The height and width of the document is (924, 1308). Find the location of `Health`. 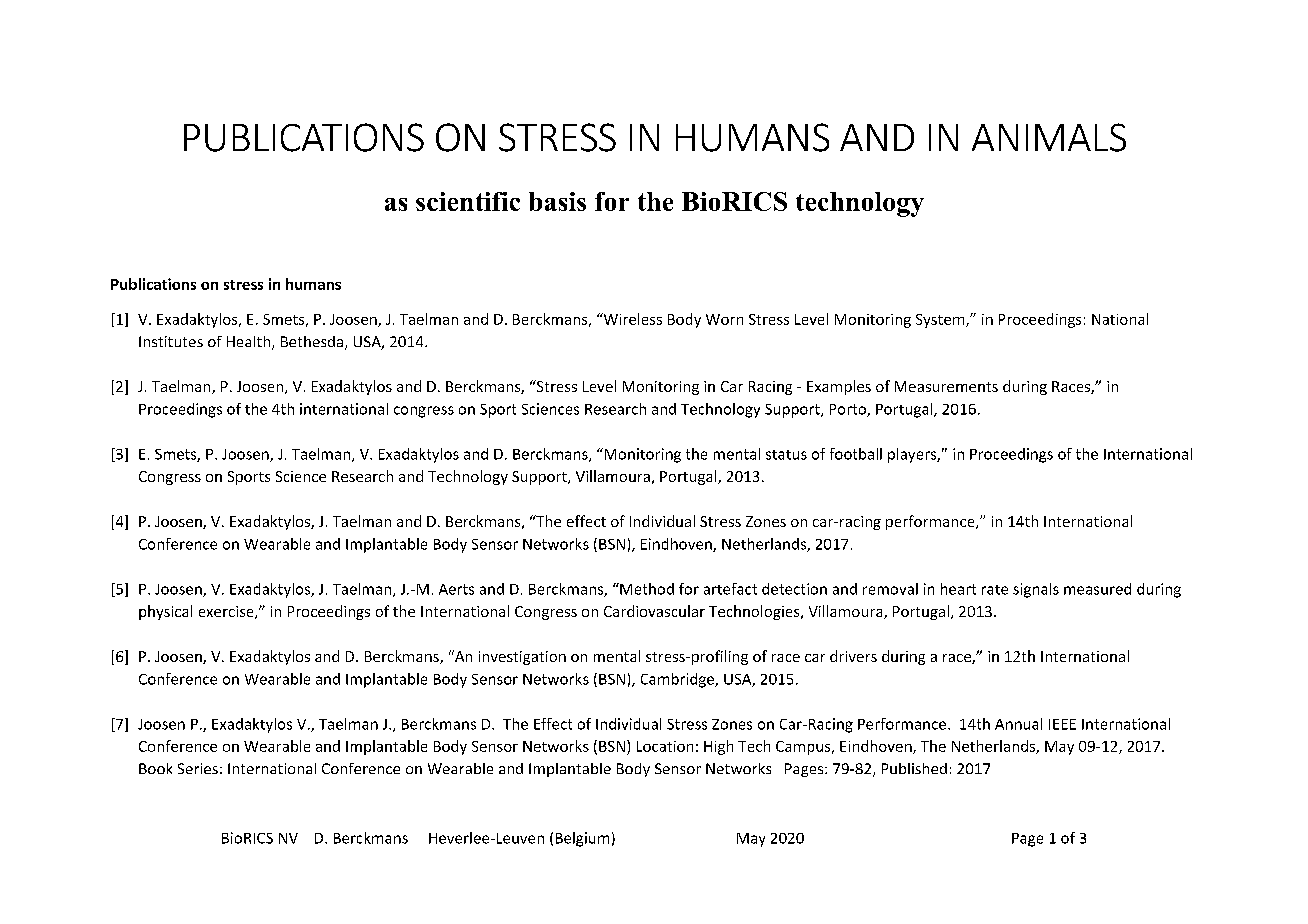

Health is located at coordinates (250, 343).
